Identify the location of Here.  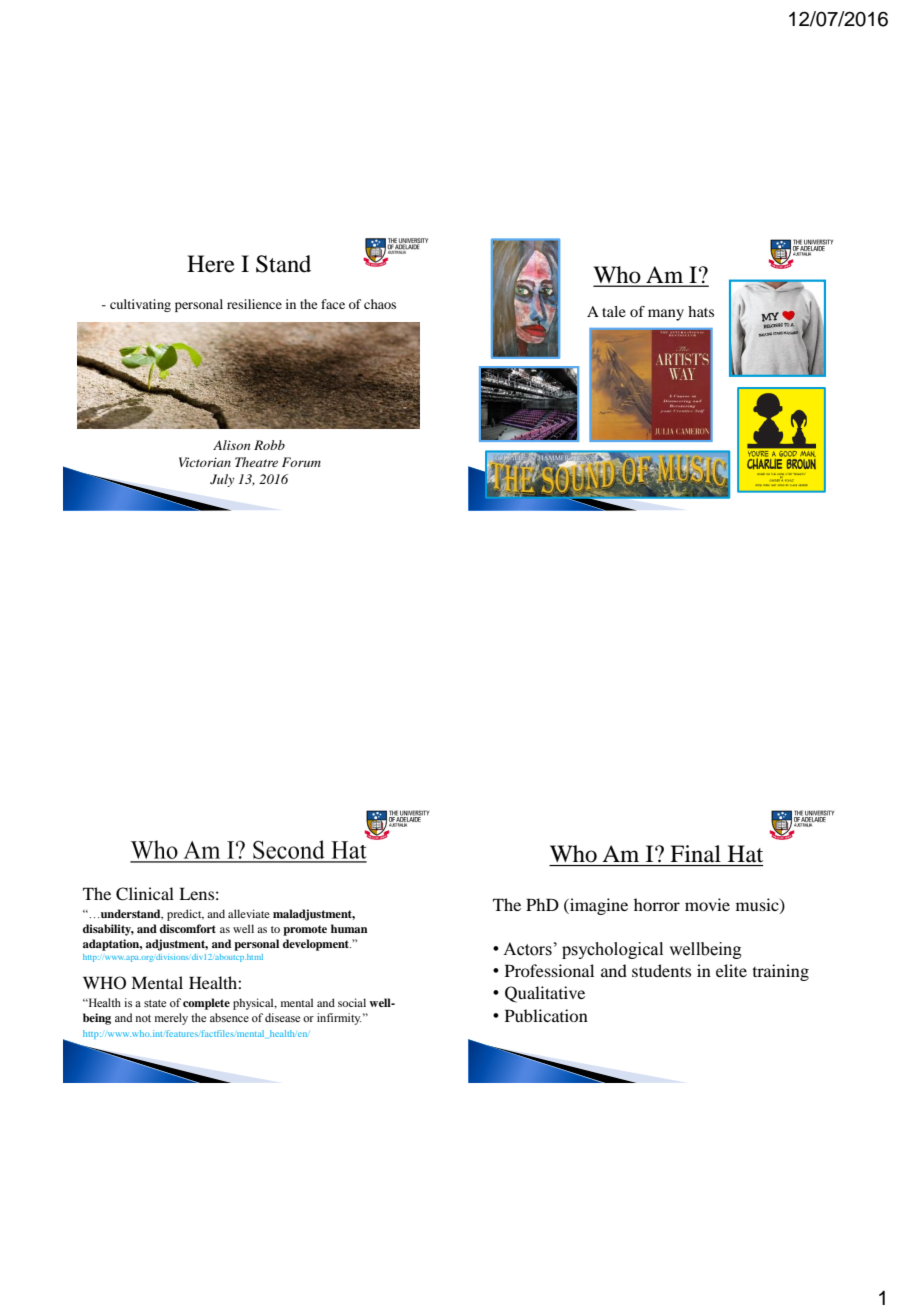
(211, 264).
